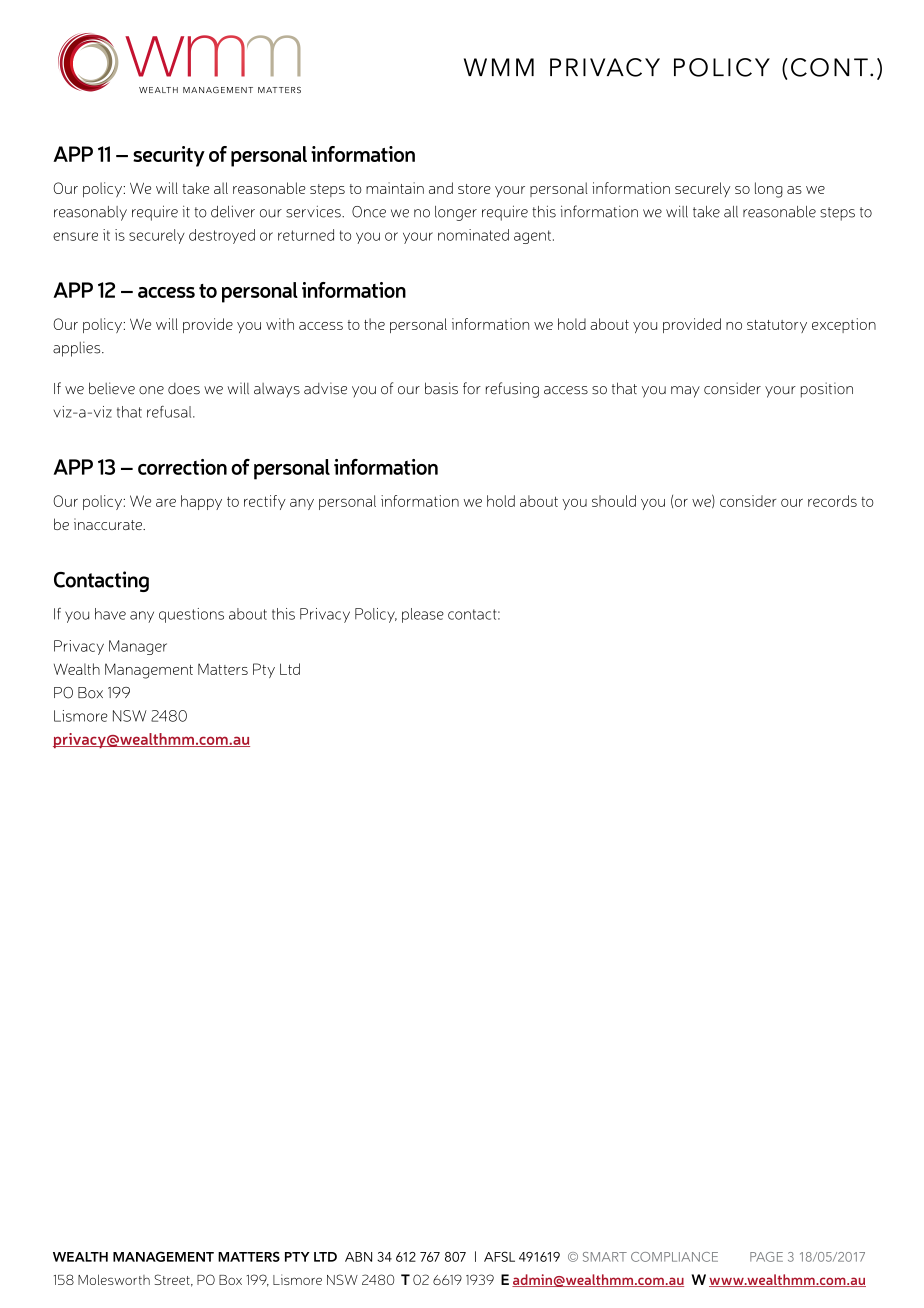 The width and height of the image is (924, 1308). What do you see at coordinates (674, 1257) in the image?
I see `Compliance` at bounding box center [674, 1257].
